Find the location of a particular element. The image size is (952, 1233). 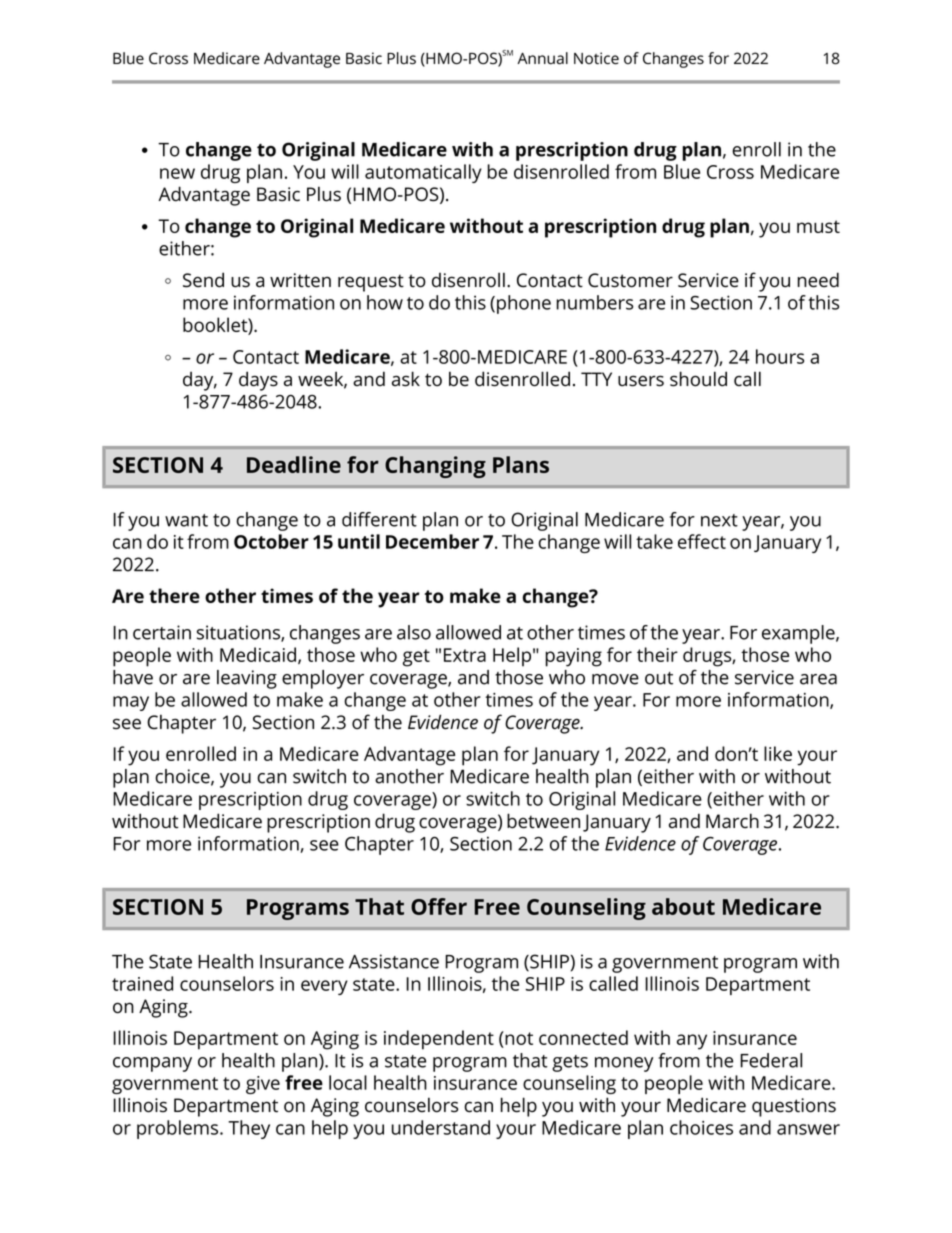

Annual is located at coordinates (542, 58).
